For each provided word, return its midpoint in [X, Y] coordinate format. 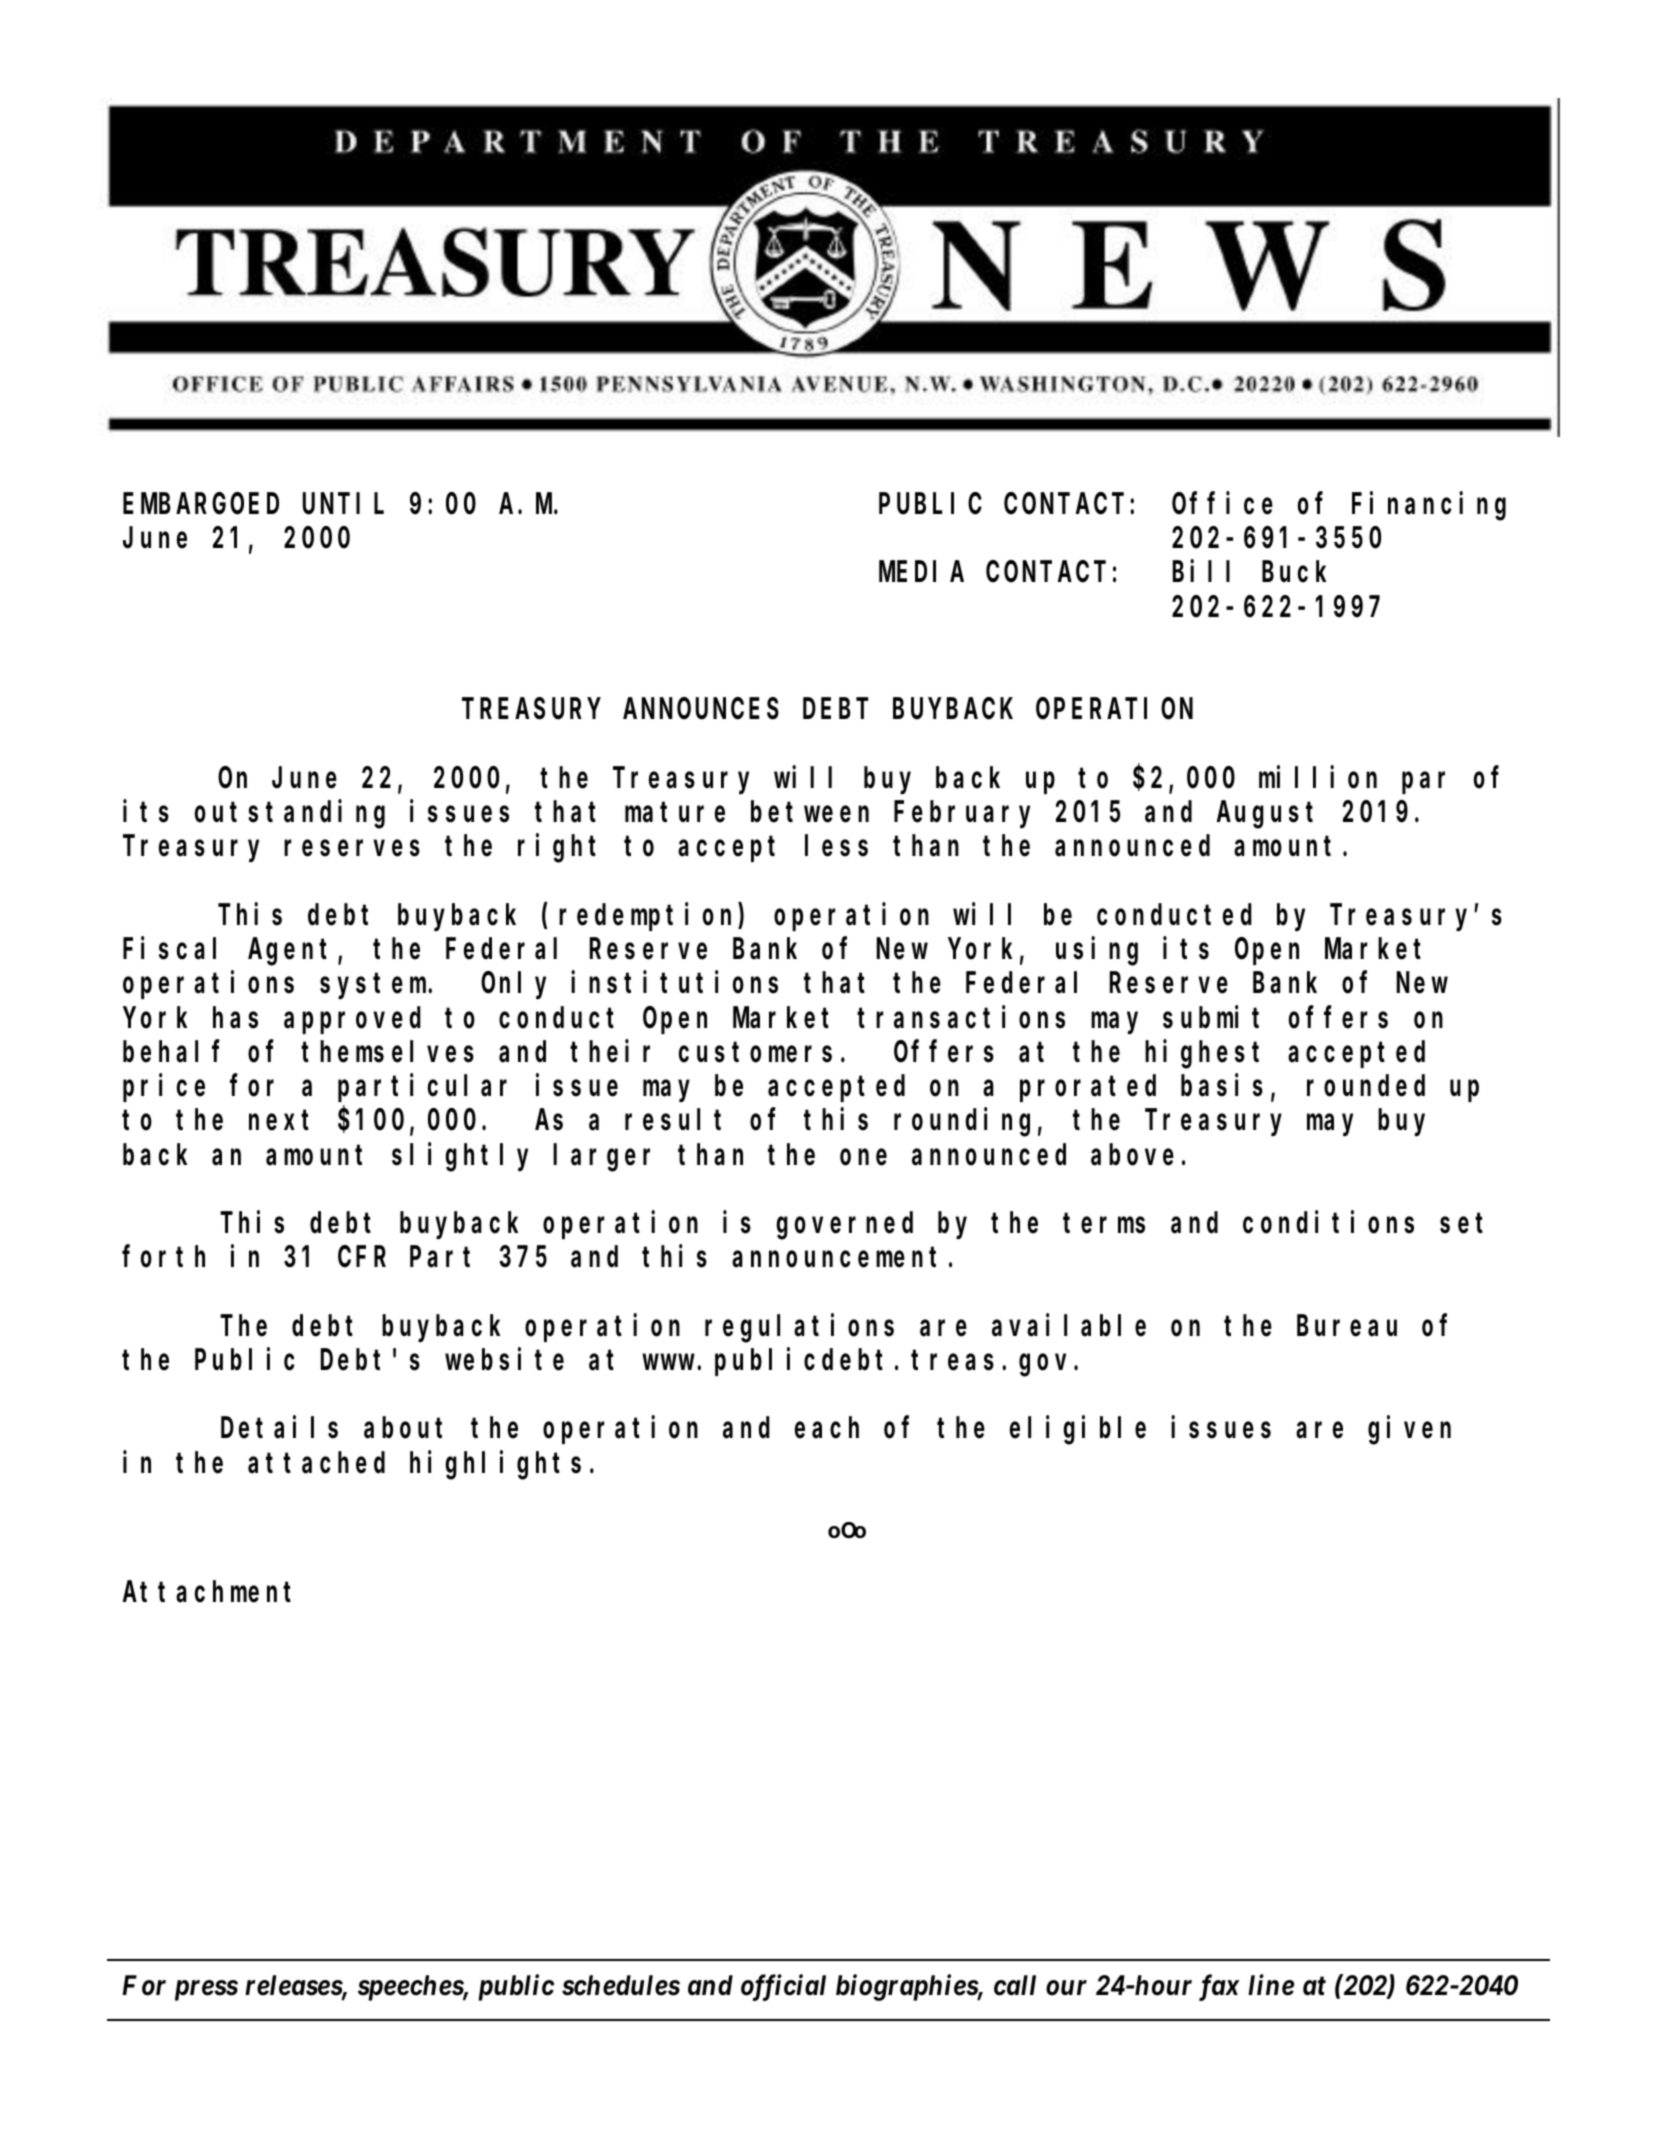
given [1409, 1431]
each [827, 1428]
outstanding [290, 814]
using [1097, 951]
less [836, 846]
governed [844, 1226]
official [783, 1987]
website [504, 1359]
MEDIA [921, 573]
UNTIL [343, 505]
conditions [1328, 1222]
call [1015, 1985]
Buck [1294, 572]
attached [316, 1463]
